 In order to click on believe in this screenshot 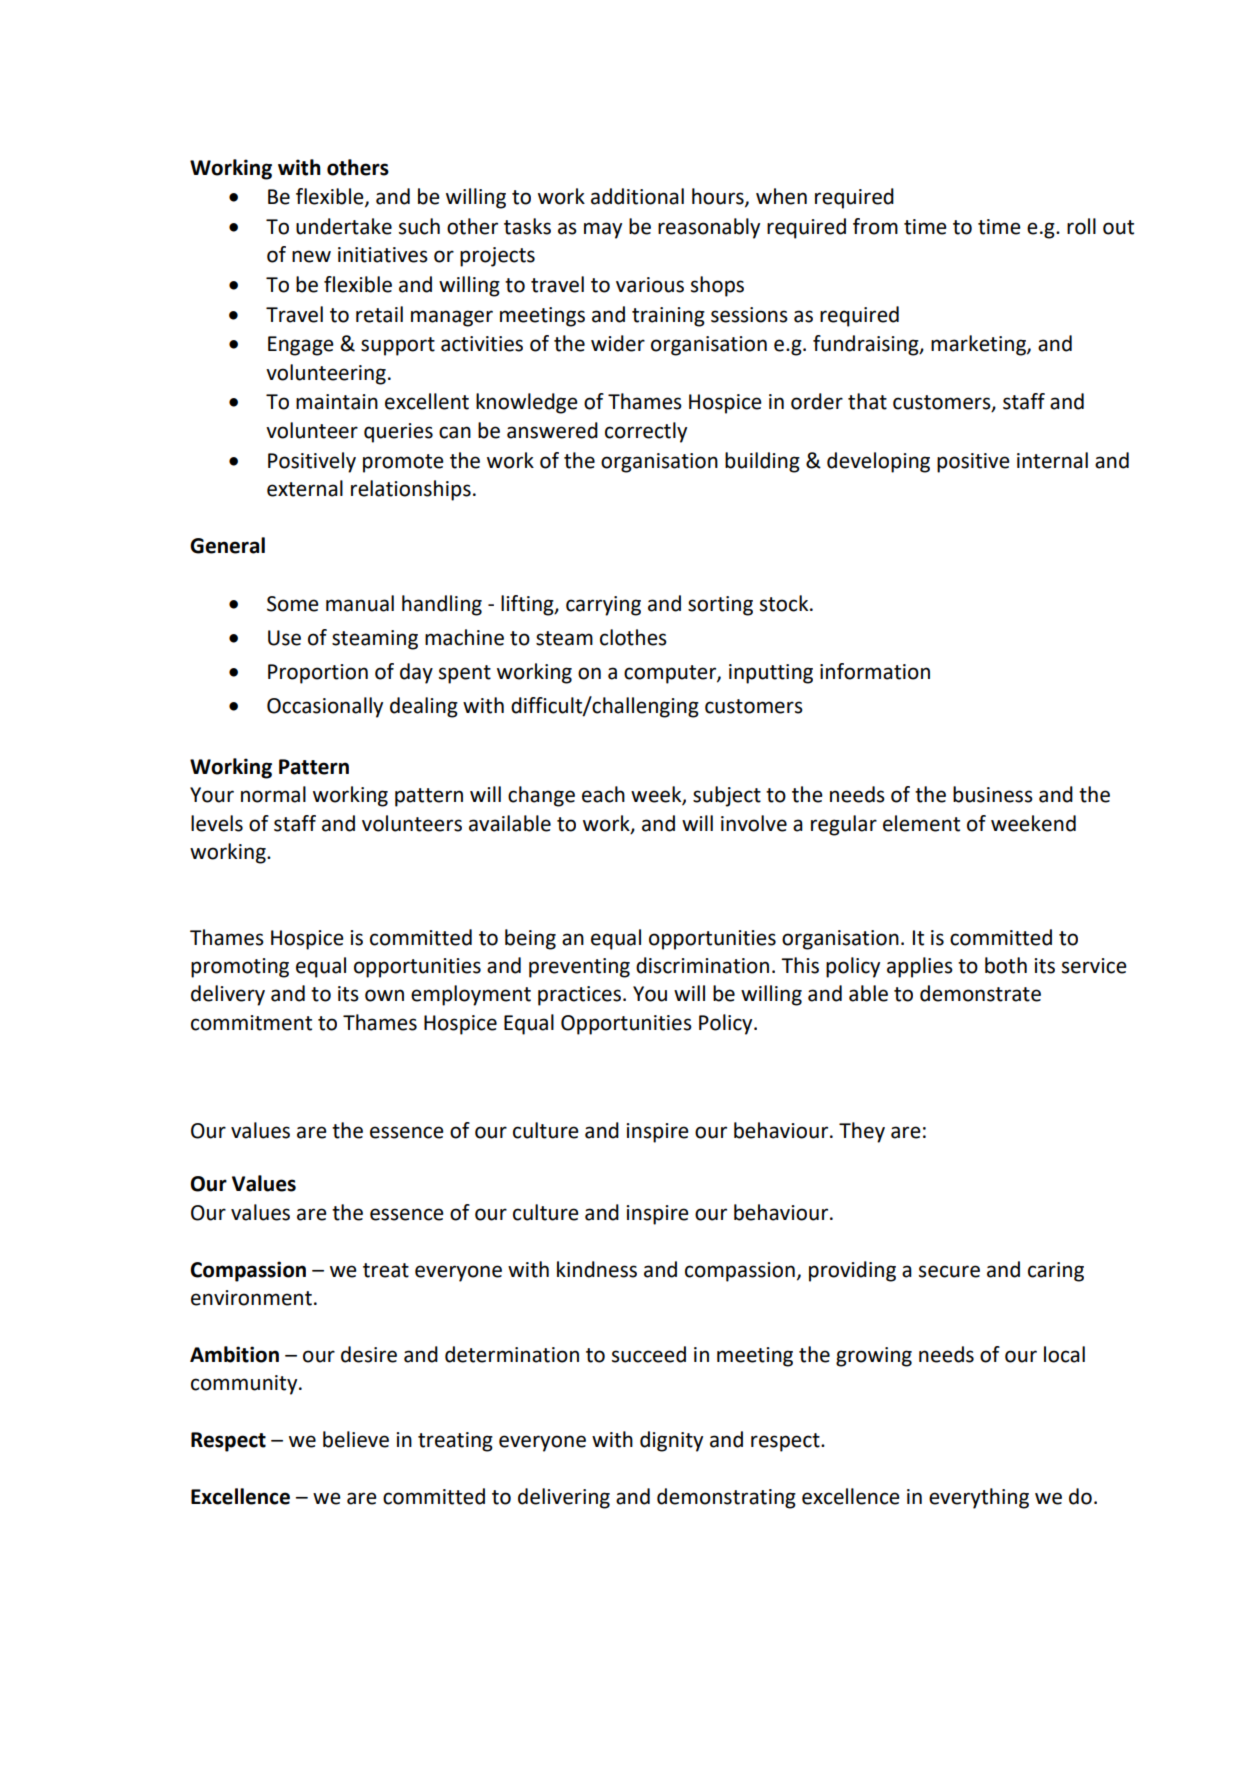, I will do `click(356, 1439)`.
